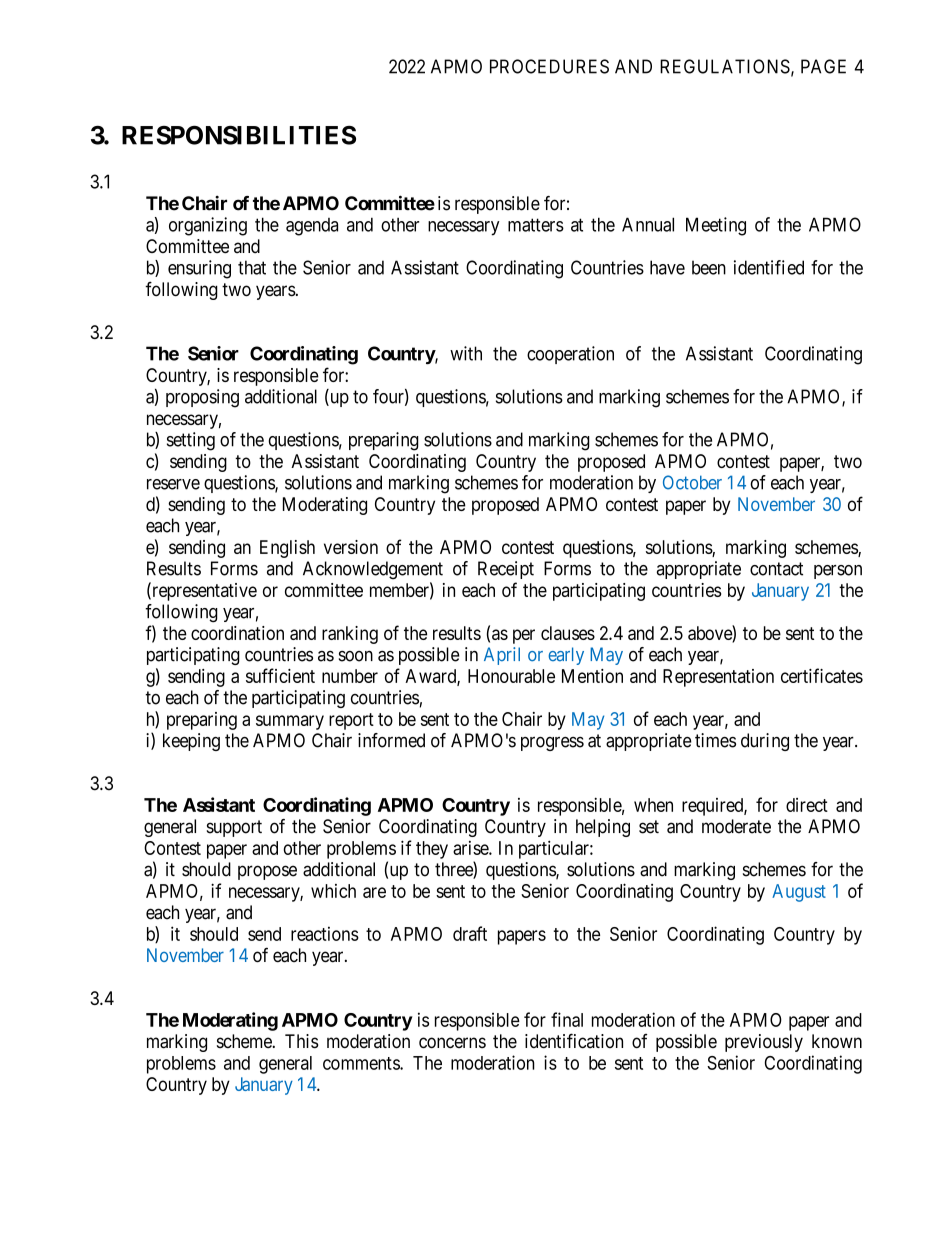 This page has width=952, height=1233. Describe the element at coordinates (549, 66) in the page. I see `PROCEDURES` at that location.
